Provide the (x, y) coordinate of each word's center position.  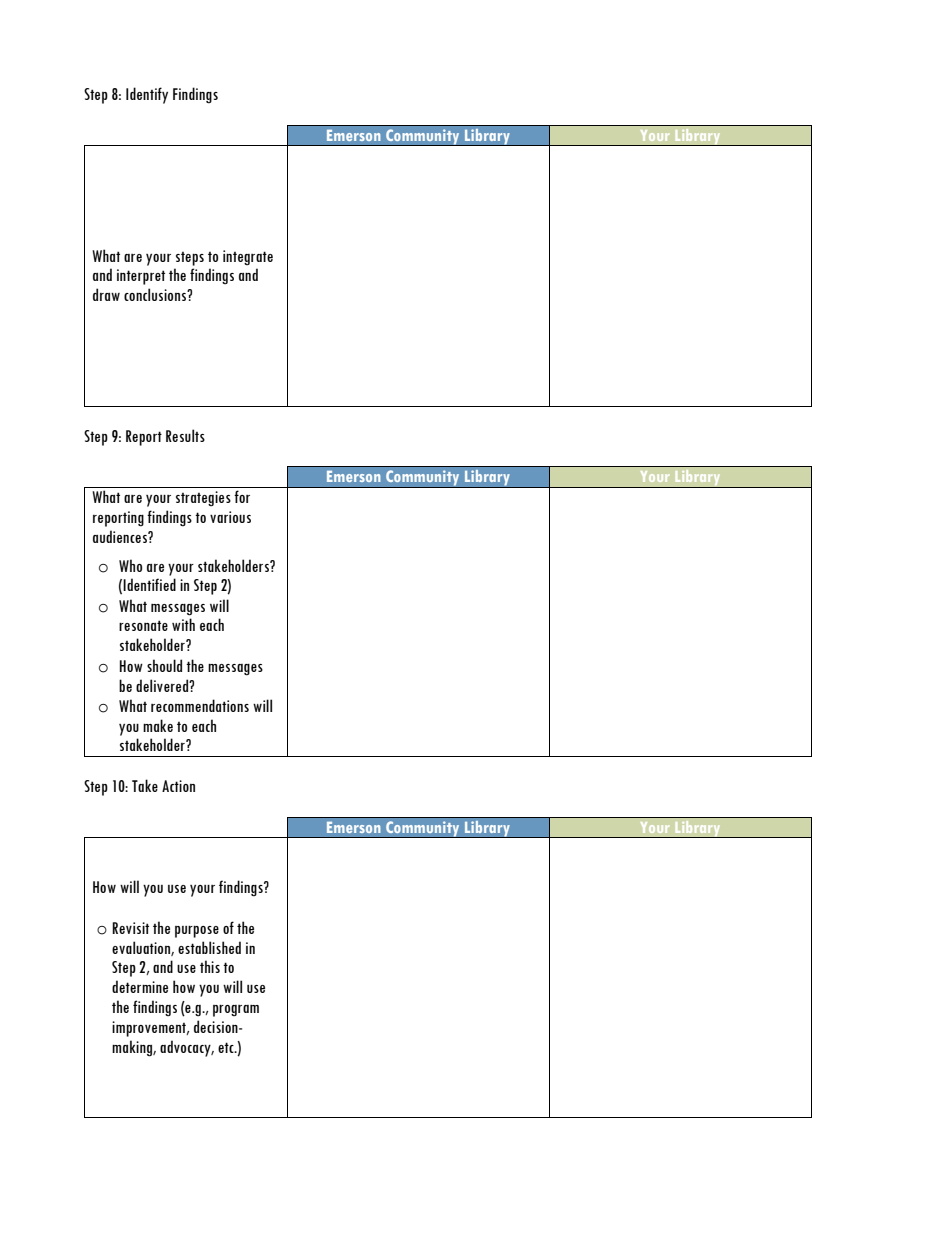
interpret (141, 277)
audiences (121, 536)
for (242, 496)
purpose (197, 932)
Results (185, 435)
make (158, 725)
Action (178, 786)
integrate (248, 258)
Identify (147, 95)
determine (140, 986)
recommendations (200, 705)
